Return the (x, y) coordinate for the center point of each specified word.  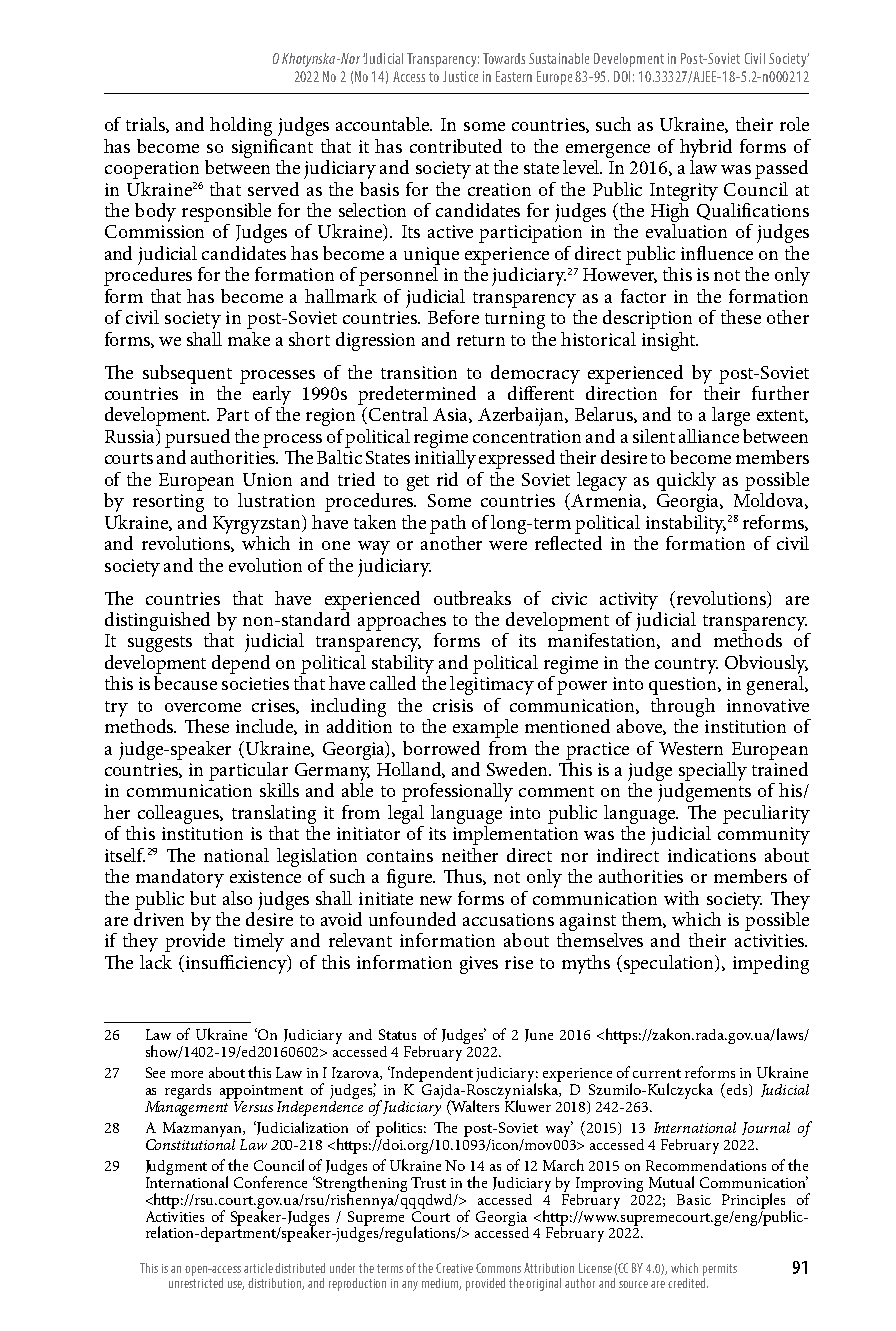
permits (720, 1270)
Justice (460, 76)
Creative (454, 1268)
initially (445, 459)
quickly (686, 481)
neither (470, 855)
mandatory (180, 878)
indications (712, 855)
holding (241, 126)
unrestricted (196, 1283)
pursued (197, 438)
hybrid (706, 148)
